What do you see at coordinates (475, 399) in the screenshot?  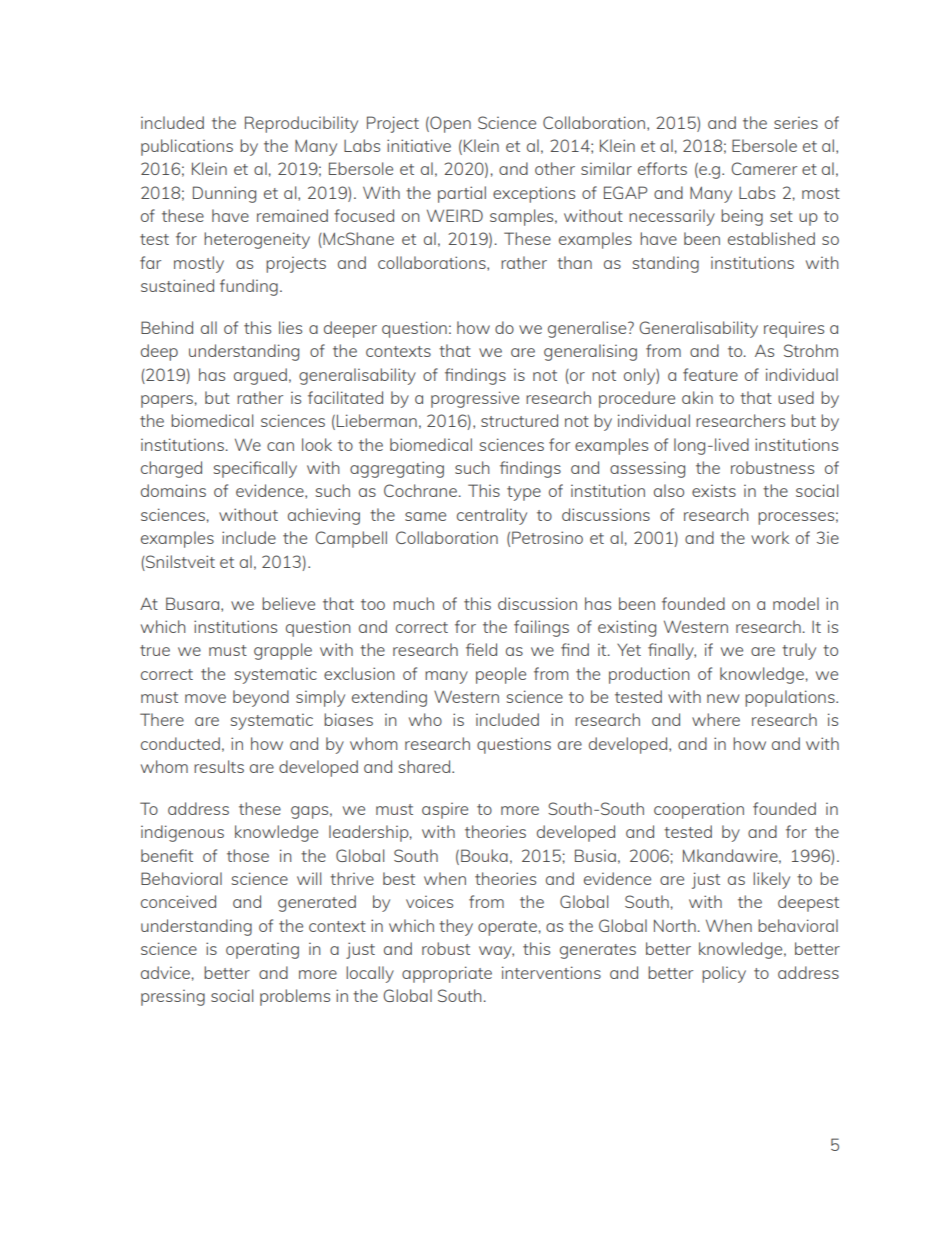 I see `progressive` at bounding box center [475, 399].
